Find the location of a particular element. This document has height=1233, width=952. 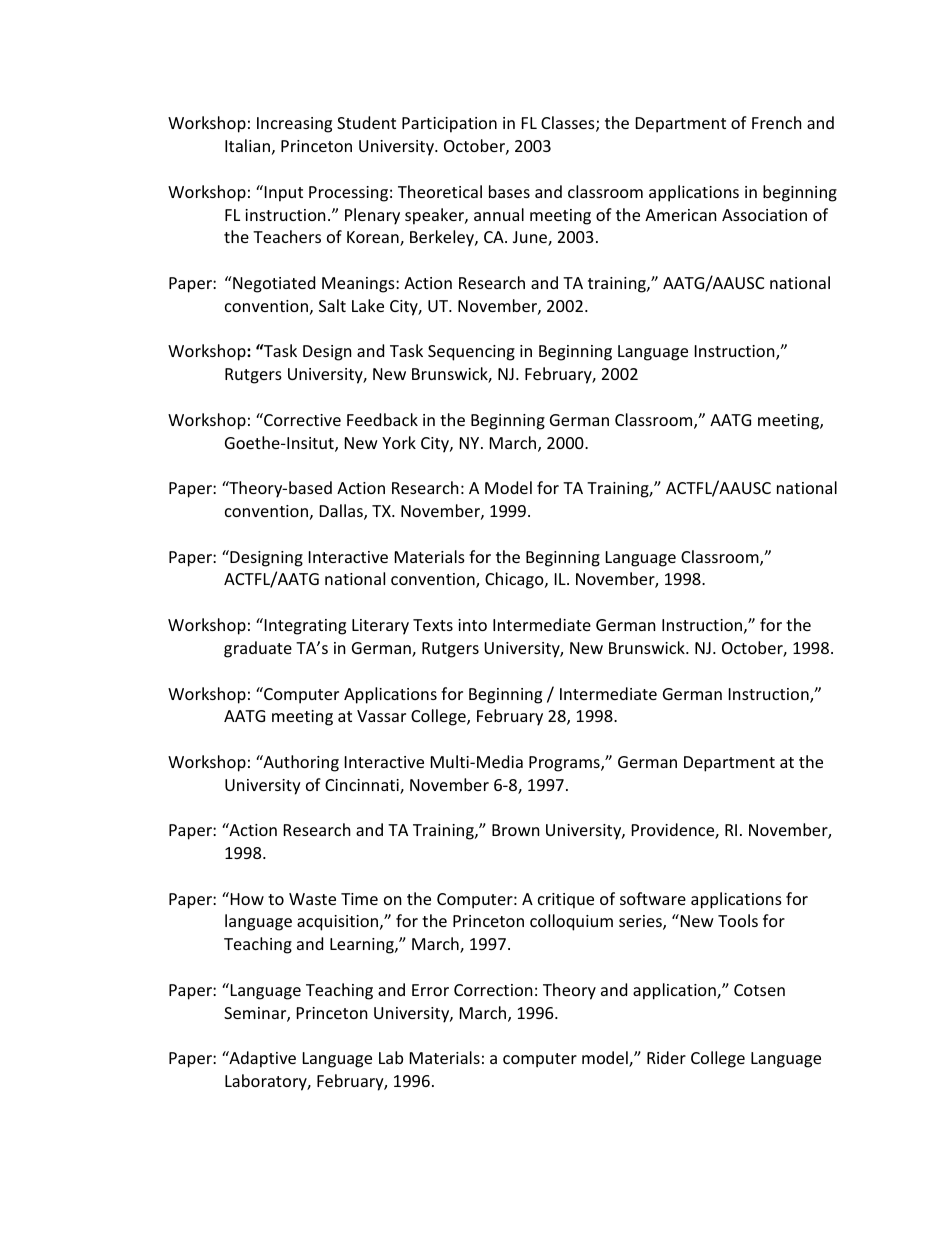

bases is located at coordinates (509, 191).
